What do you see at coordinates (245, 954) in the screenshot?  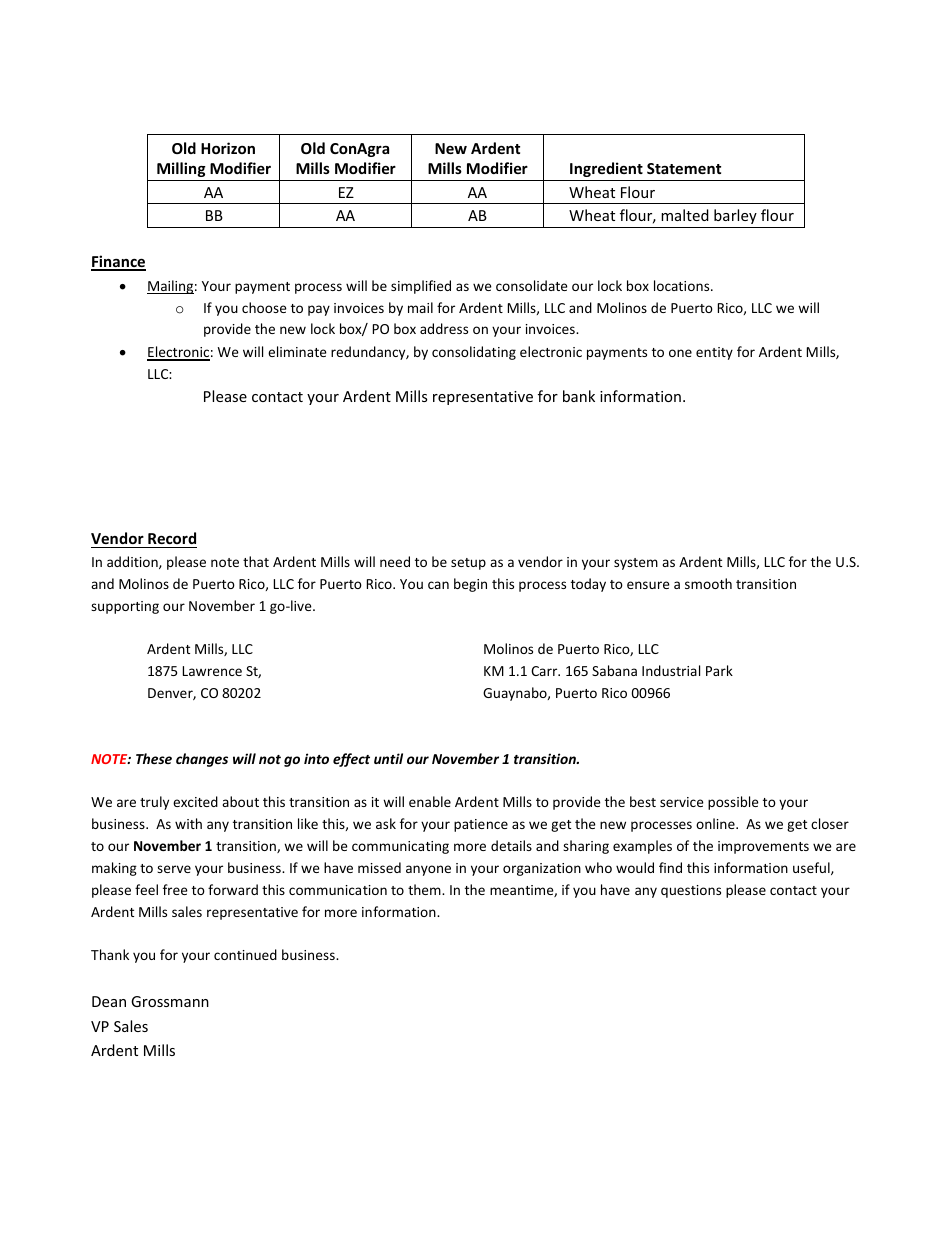 I see `continued` at bounding box center [245, 954].
